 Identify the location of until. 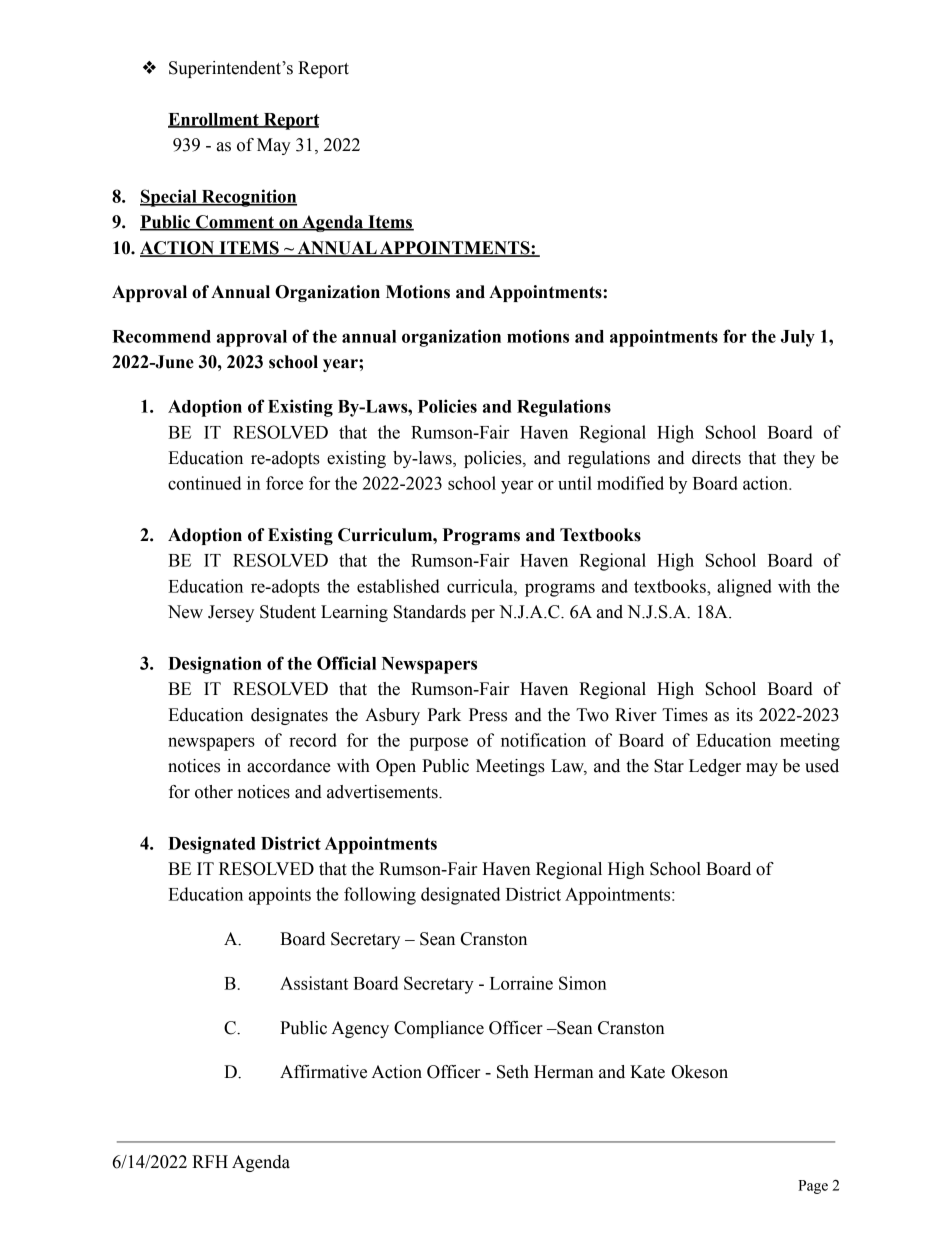
(575, 483).
